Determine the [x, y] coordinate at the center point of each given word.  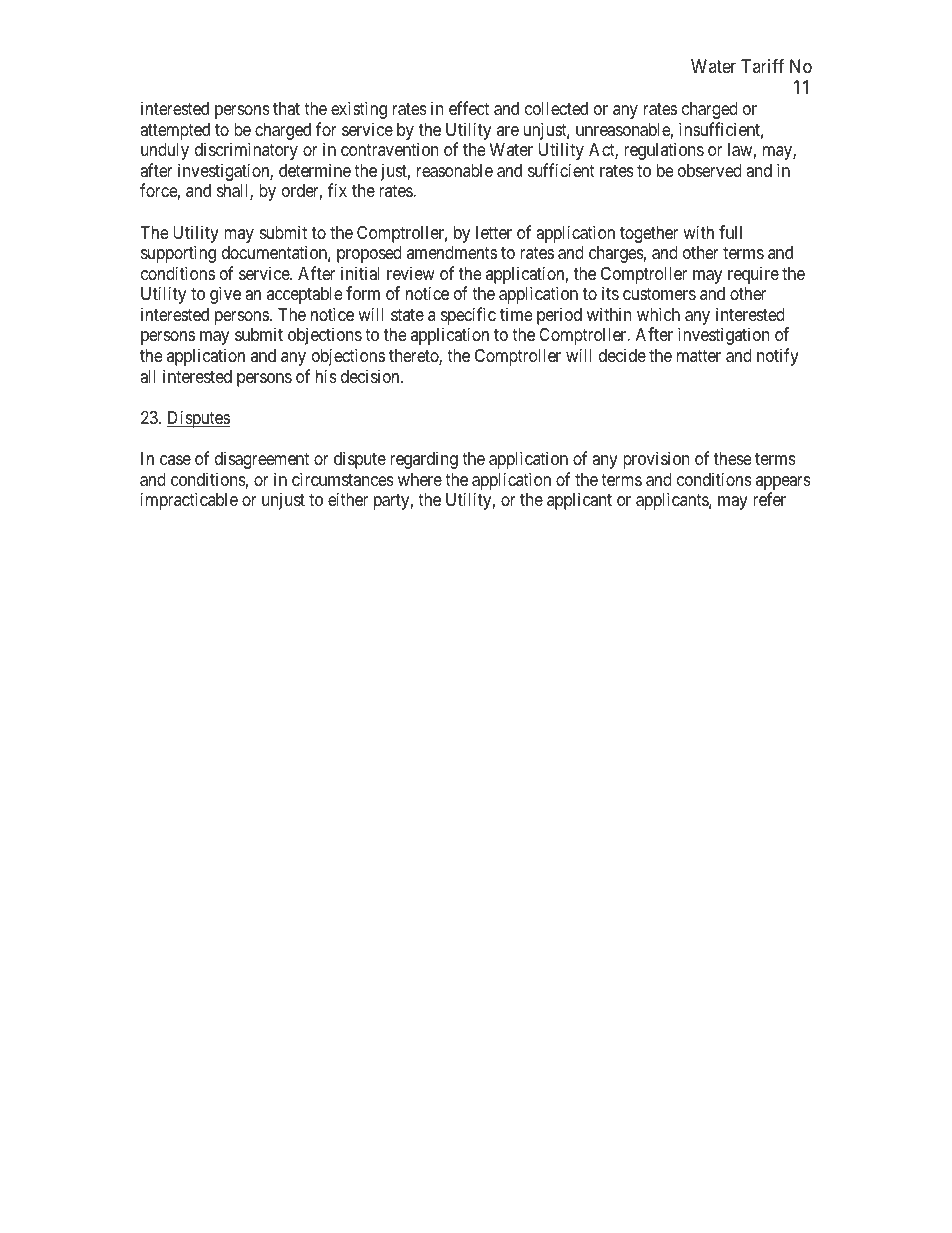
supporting [178, 254]
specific [468, 317]
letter [494, 232]
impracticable [189, 501]
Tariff [762, 66]
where [420, 479]
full [730, 232]
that [286, 108]
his [326, 376]
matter [699, 356]
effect [469, 108]
